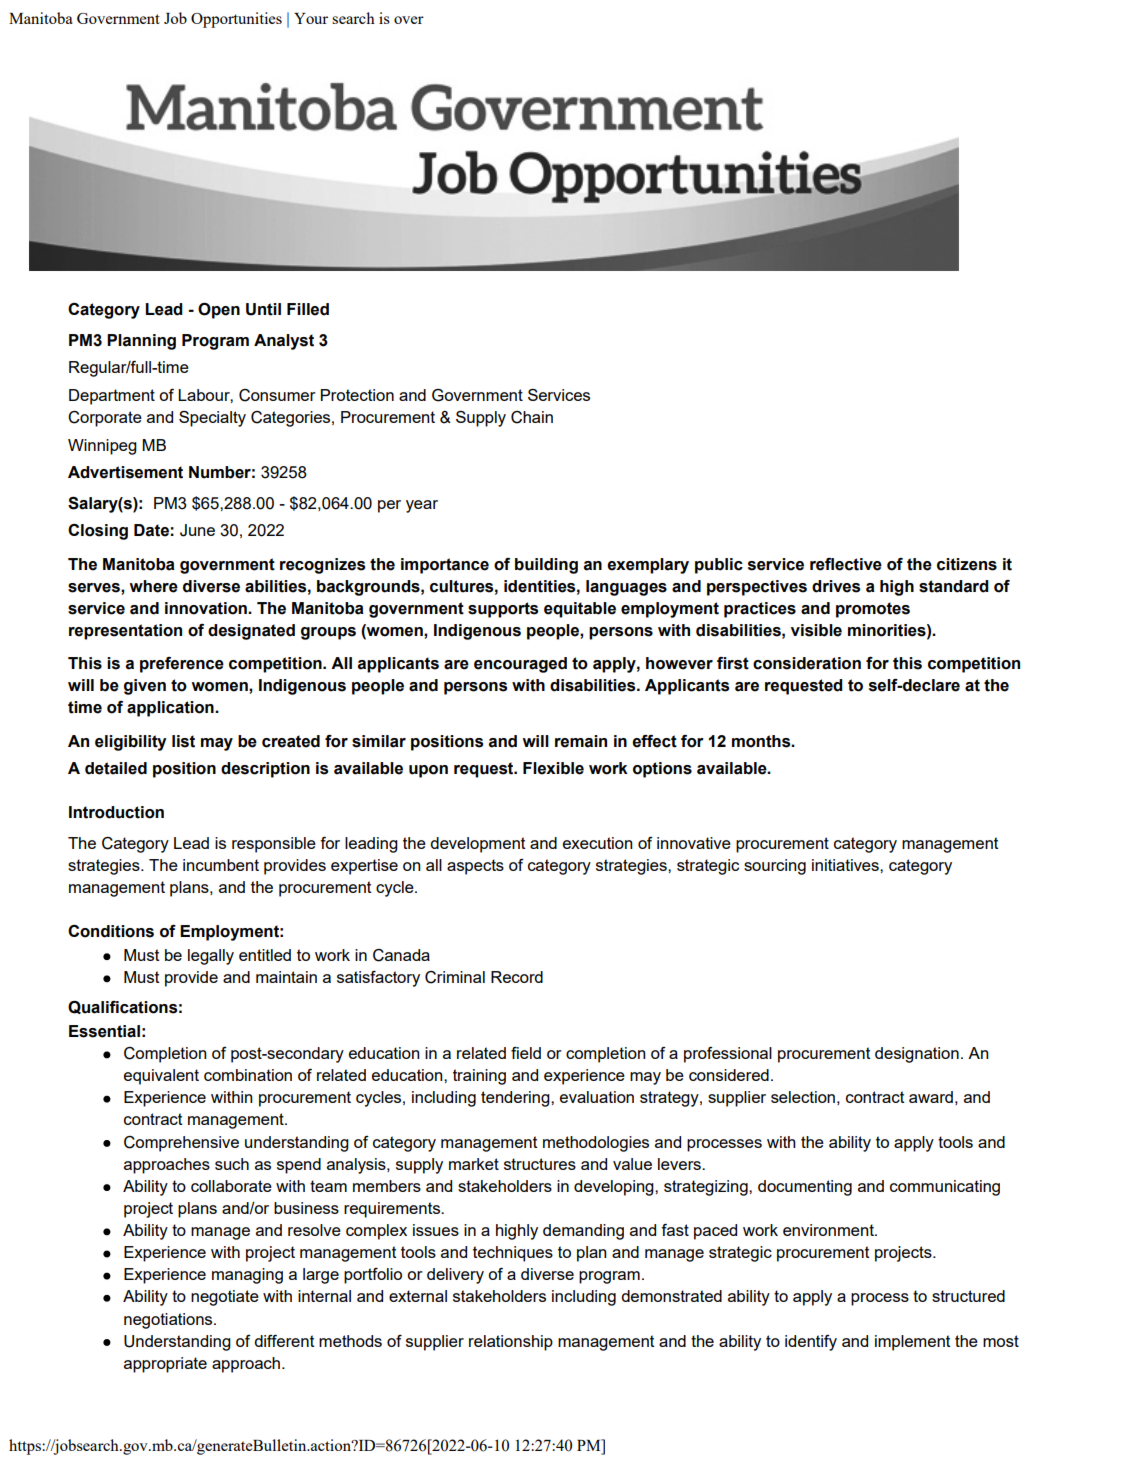 The height and width of the screenshot is (1460, 1128). I want to click on Opportunities, so click(236, 20).
